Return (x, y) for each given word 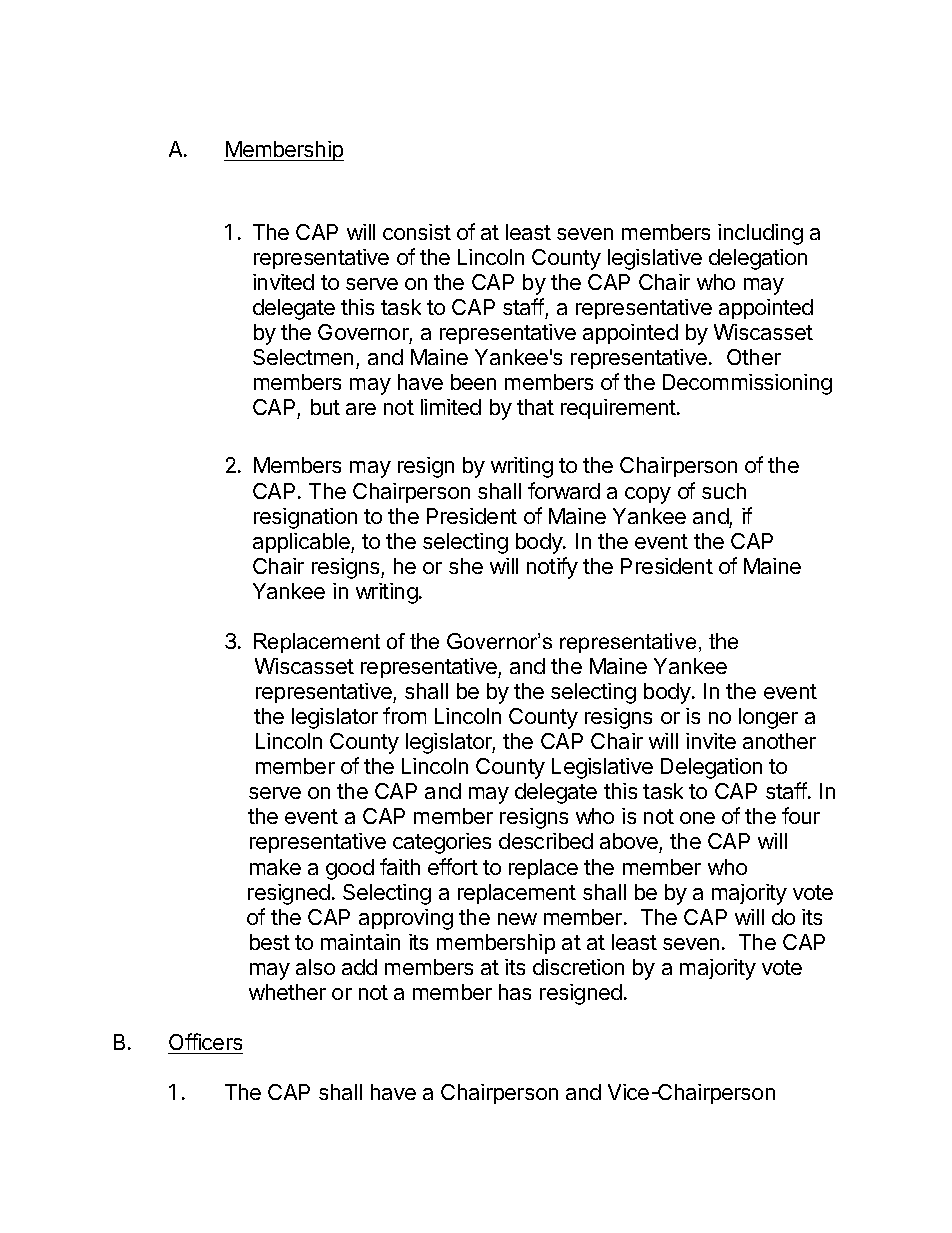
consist (417, 232)
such (724, 491)
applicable (302, 543)
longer (768, 718)
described (546, 841)
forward (564, 490)
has (515, 992)
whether (287, 992)
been (473, 382)
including (760, 234)
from (404, 715)
